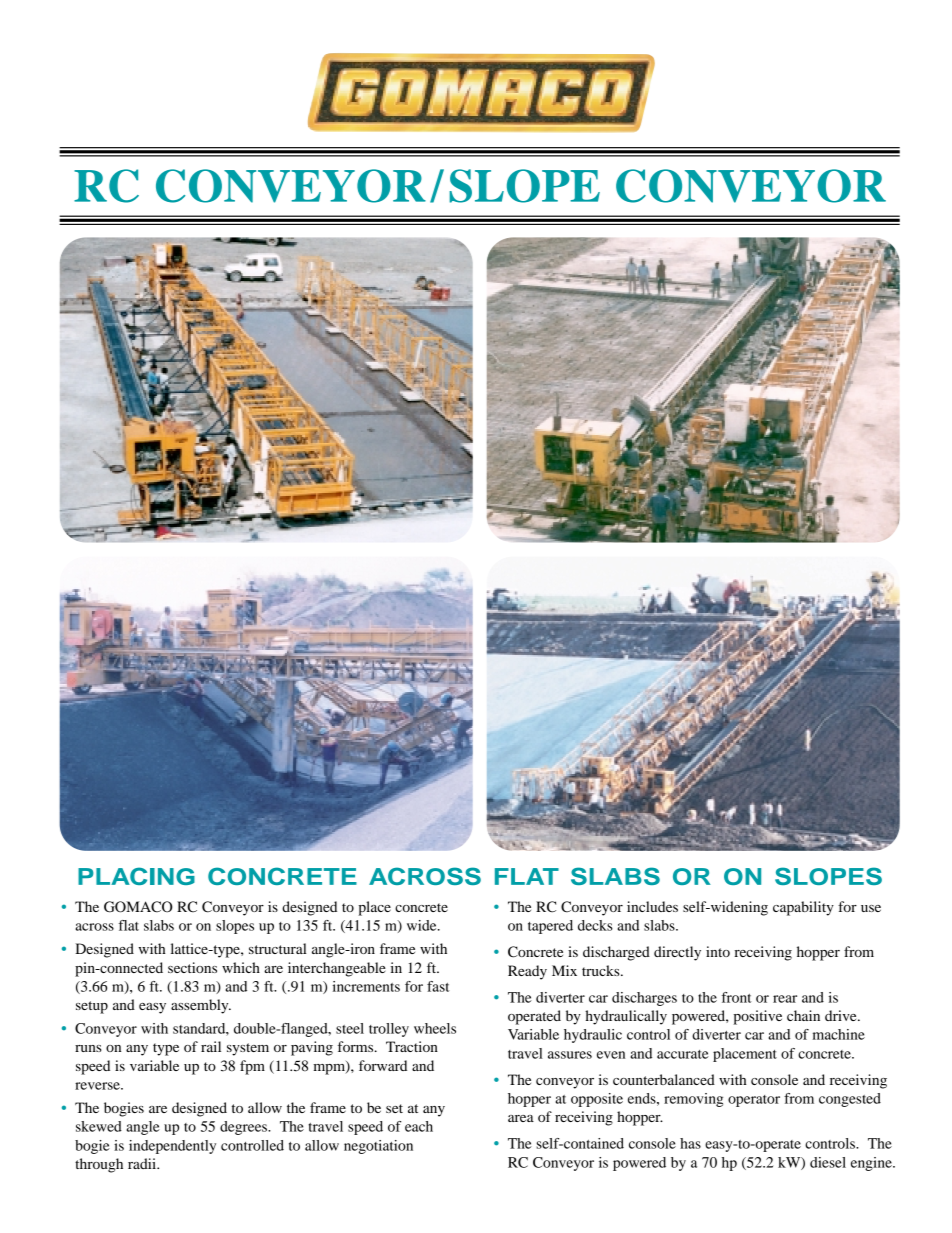  Describe the element at coordinates (550, 927) in the screenshot. I see `tapered` at that location.
